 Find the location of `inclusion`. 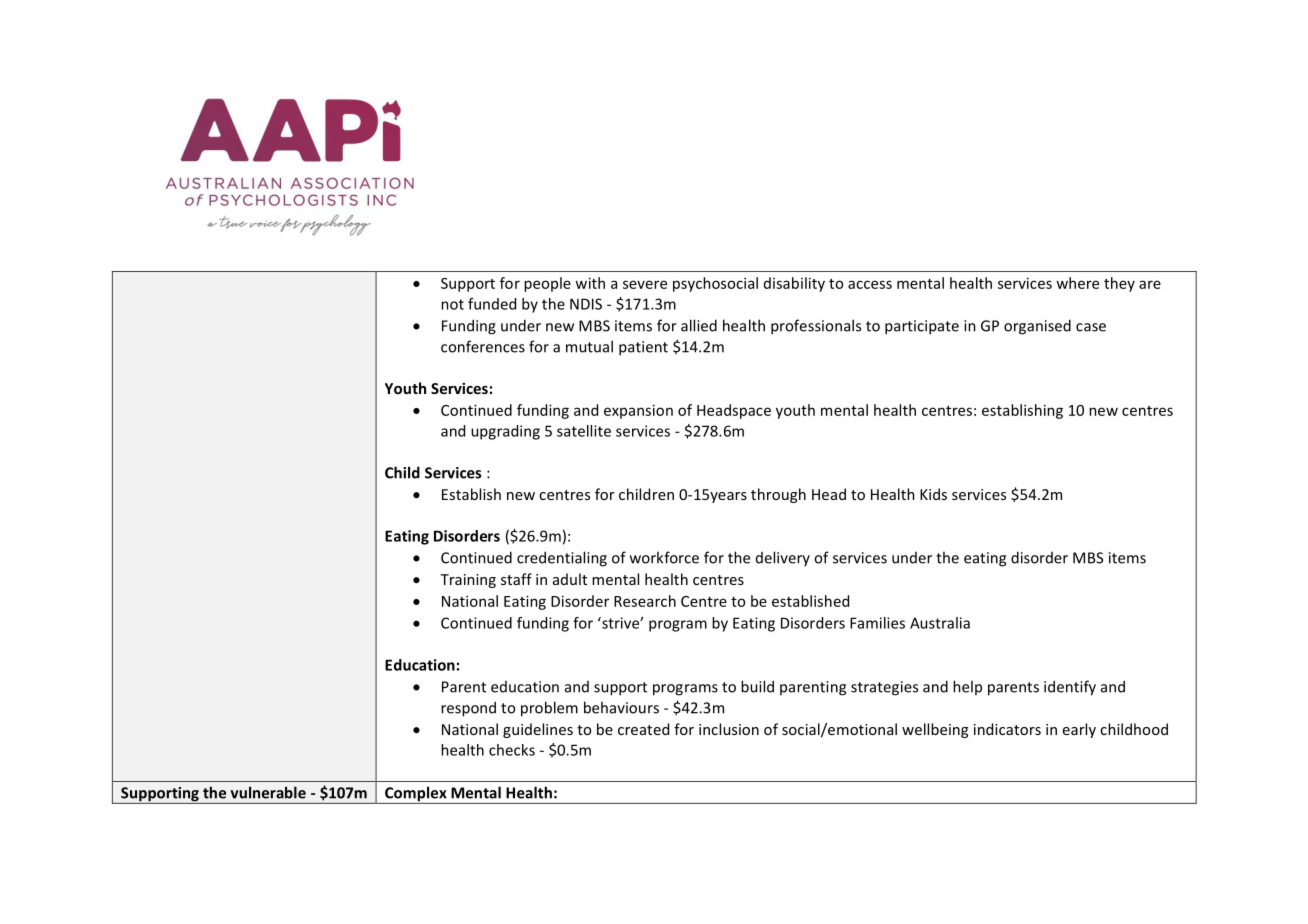

inclusion is located at coordinates (729, 729).
